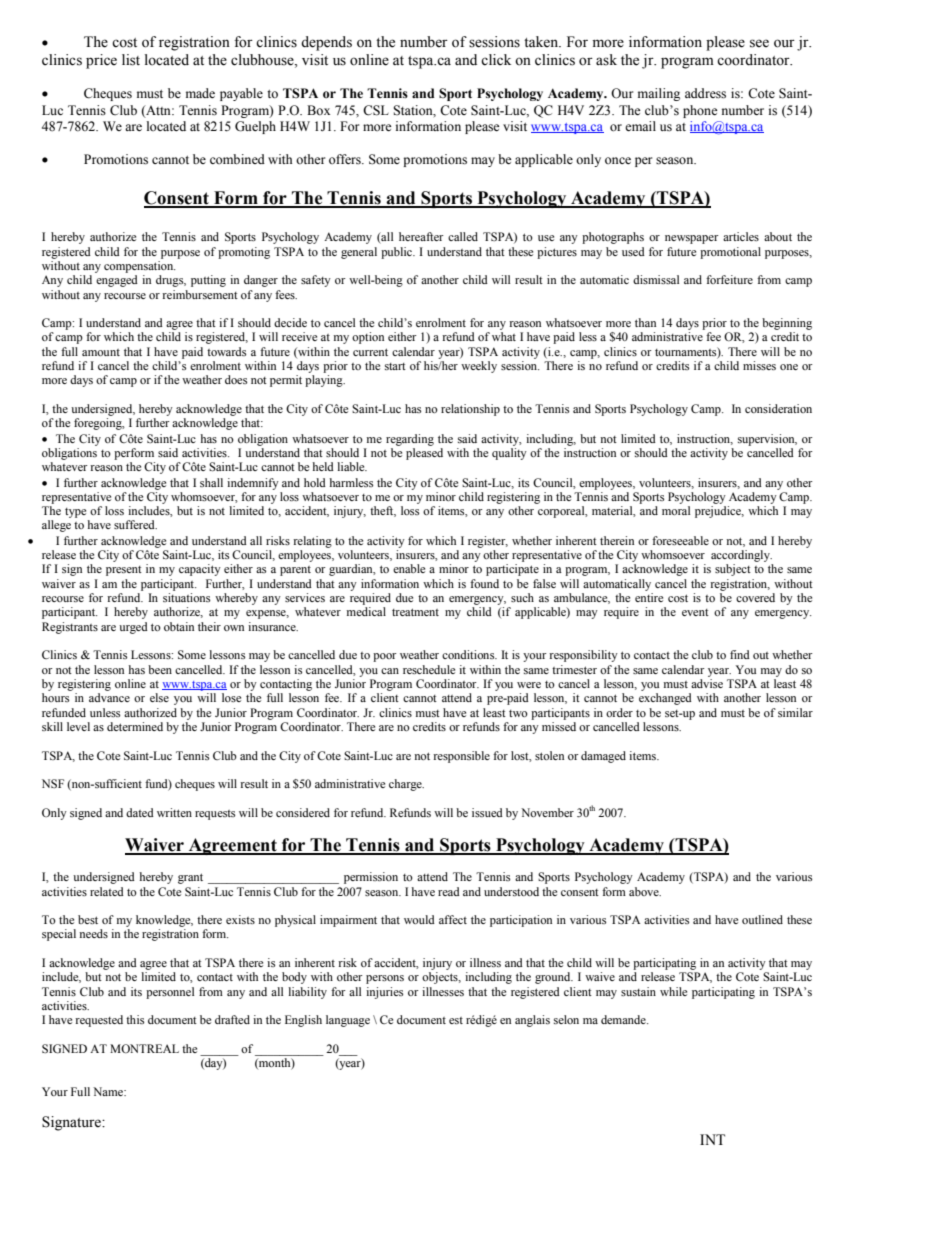 The height and width of the document is (1233, 952). I want to click on enable, so click(409, 568).
